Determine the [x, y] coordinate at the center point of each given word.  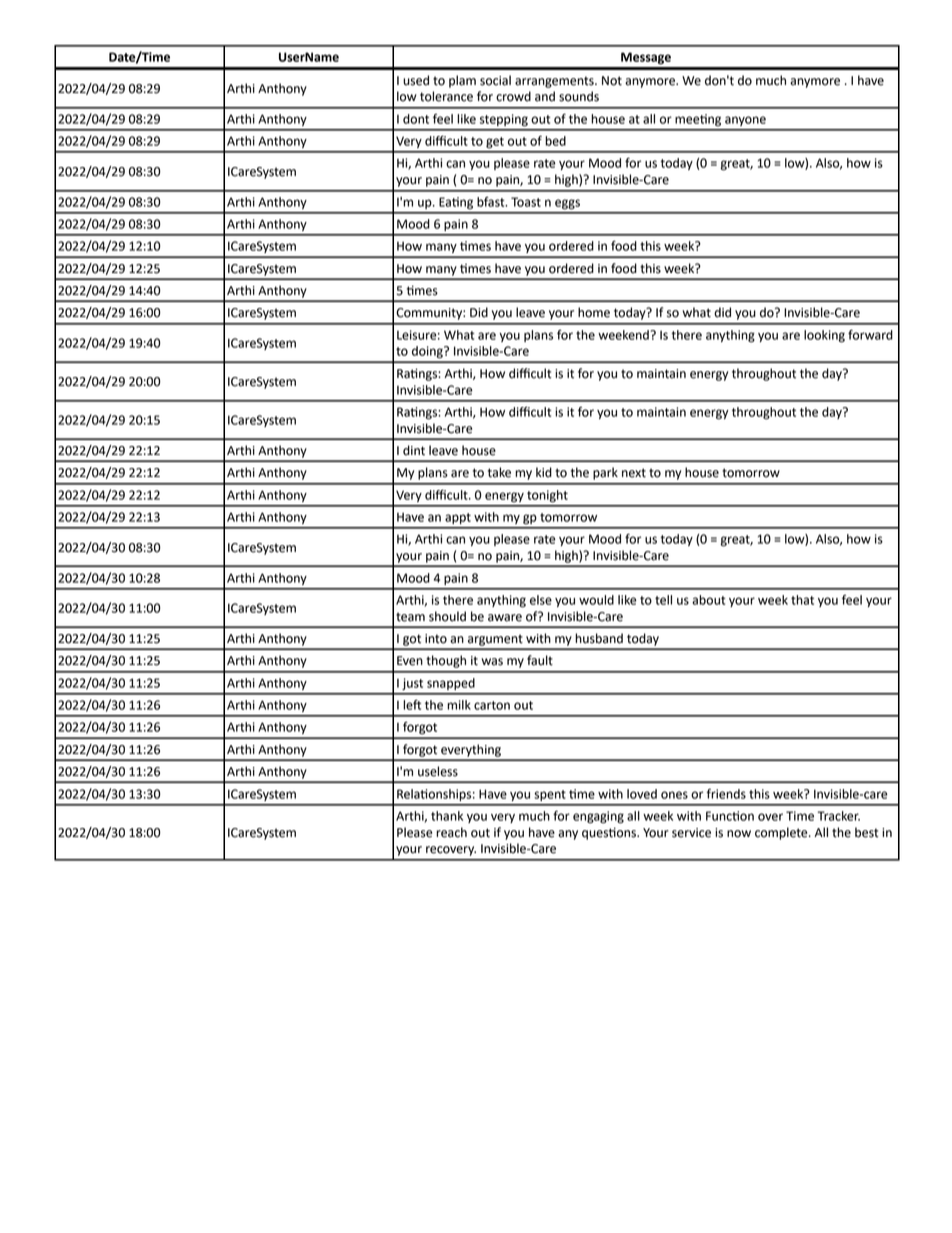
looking [824, 336]
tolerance [446, 96]
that [802, 600]
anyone [745, 121]
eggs [567, 204]
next [634, 473]
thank [447, 816]
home [594, 312]
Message [646, 58]
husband [599, 638]
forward [870, 335]
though [446, 661]
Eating [456, 203]
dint [414, 450]
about [709, 600]
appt [458, 518]
